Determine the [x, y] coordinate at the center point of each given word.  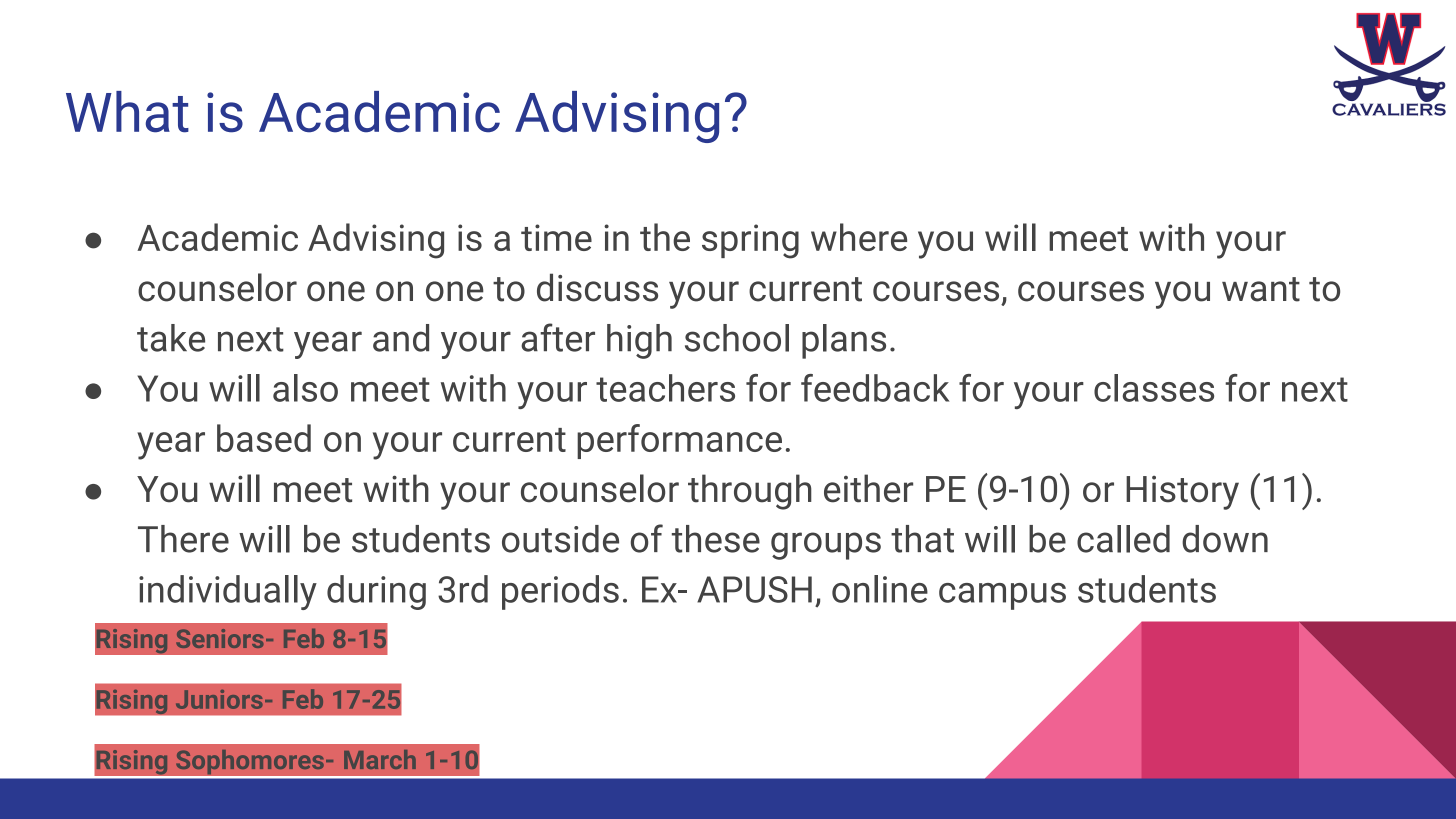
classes [1154, 388]
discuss [597, 287]
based [264, 438]
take [171, 338]
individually [228, 592]
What [127, 112]
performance [679, 441]
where [859, 237]
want [1261, 289]
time [556, 237]
